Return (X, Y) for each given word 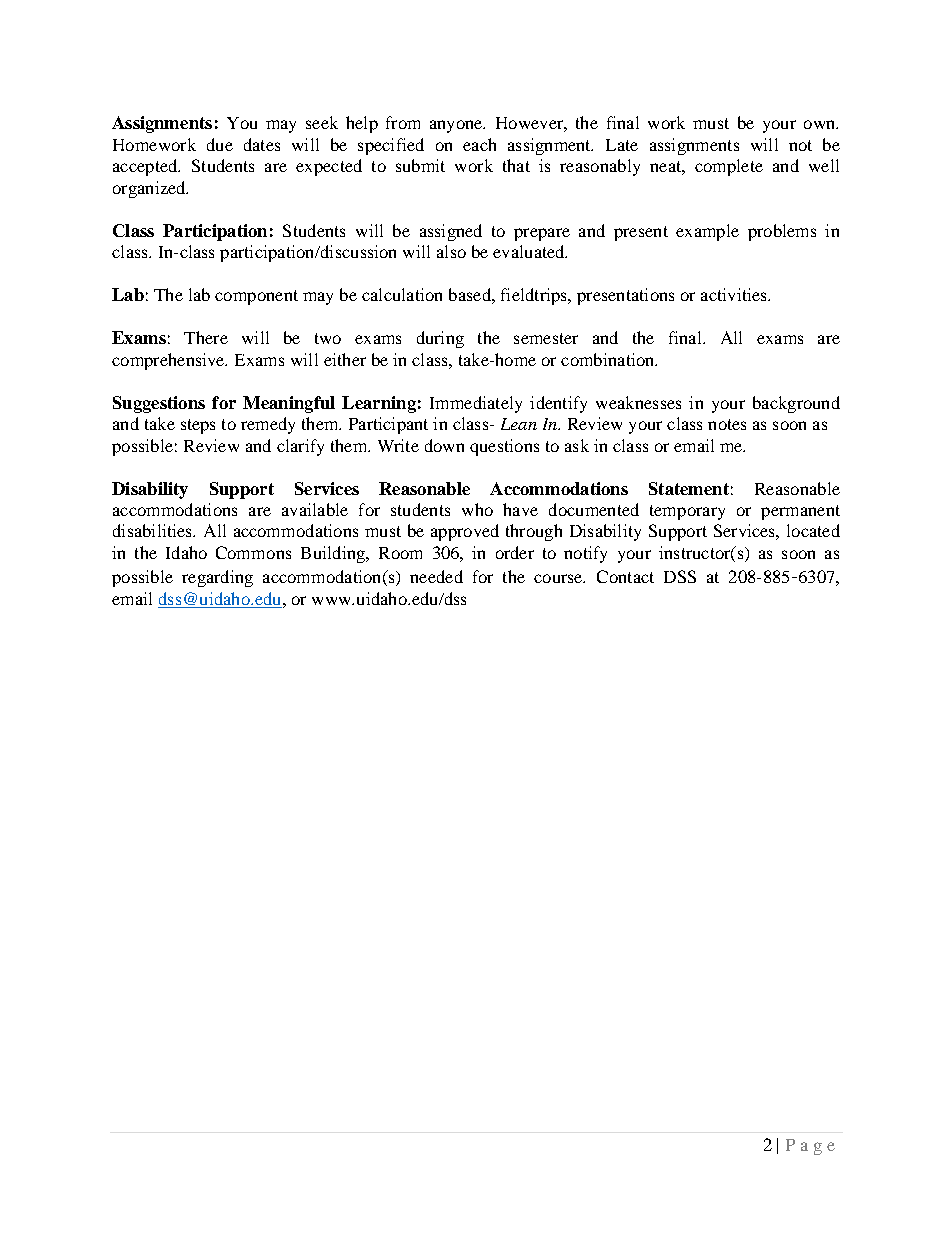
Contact (625, 576)
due (220, 144)
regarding (217, 578)
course (559, 578)
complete (729, 167)
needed (436, 576)
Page (810, 1147)
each (479, 144)
